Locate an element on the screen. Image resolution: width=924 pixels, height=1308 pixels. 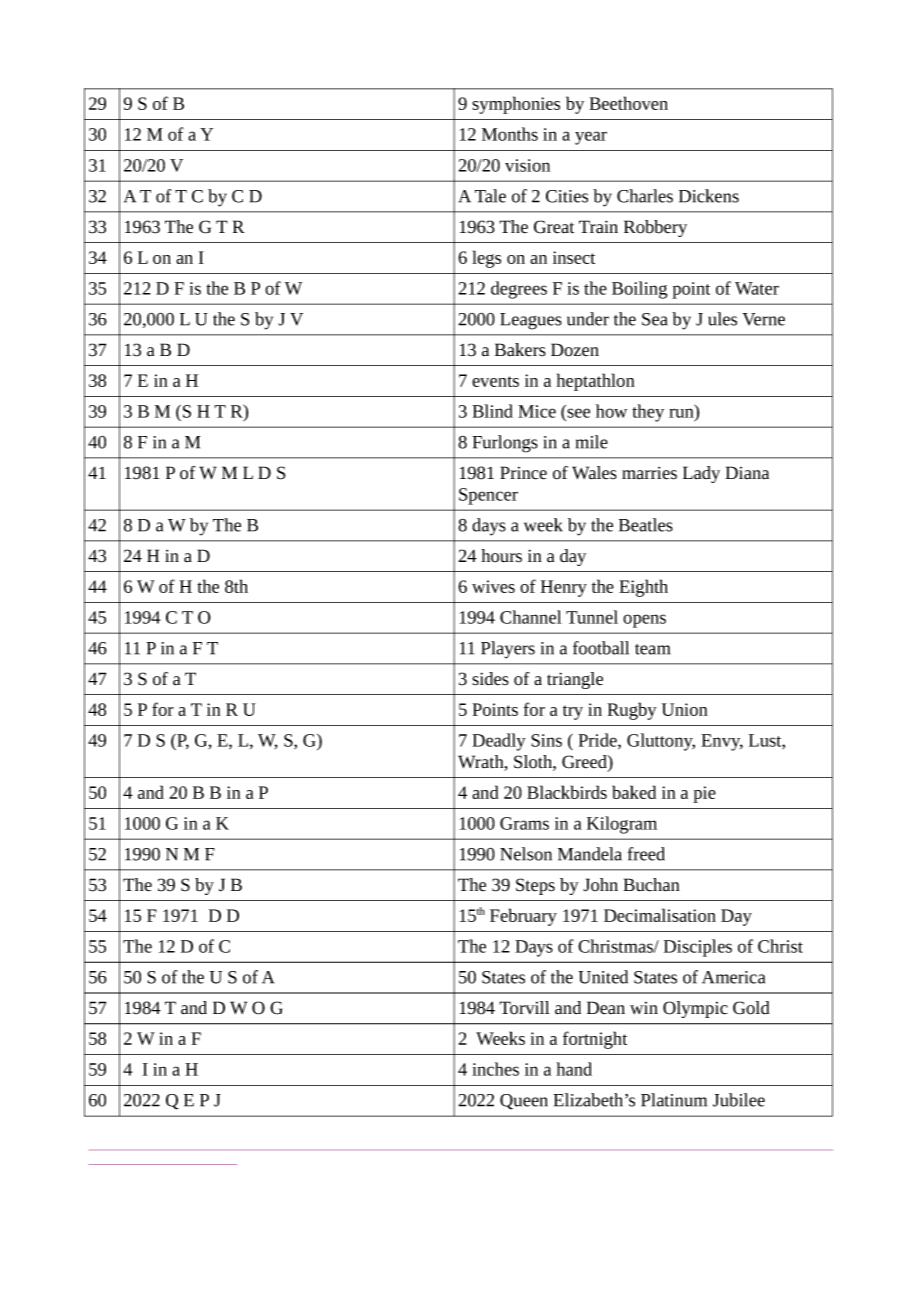
Kilogram is located at coordinates (622, 825).
